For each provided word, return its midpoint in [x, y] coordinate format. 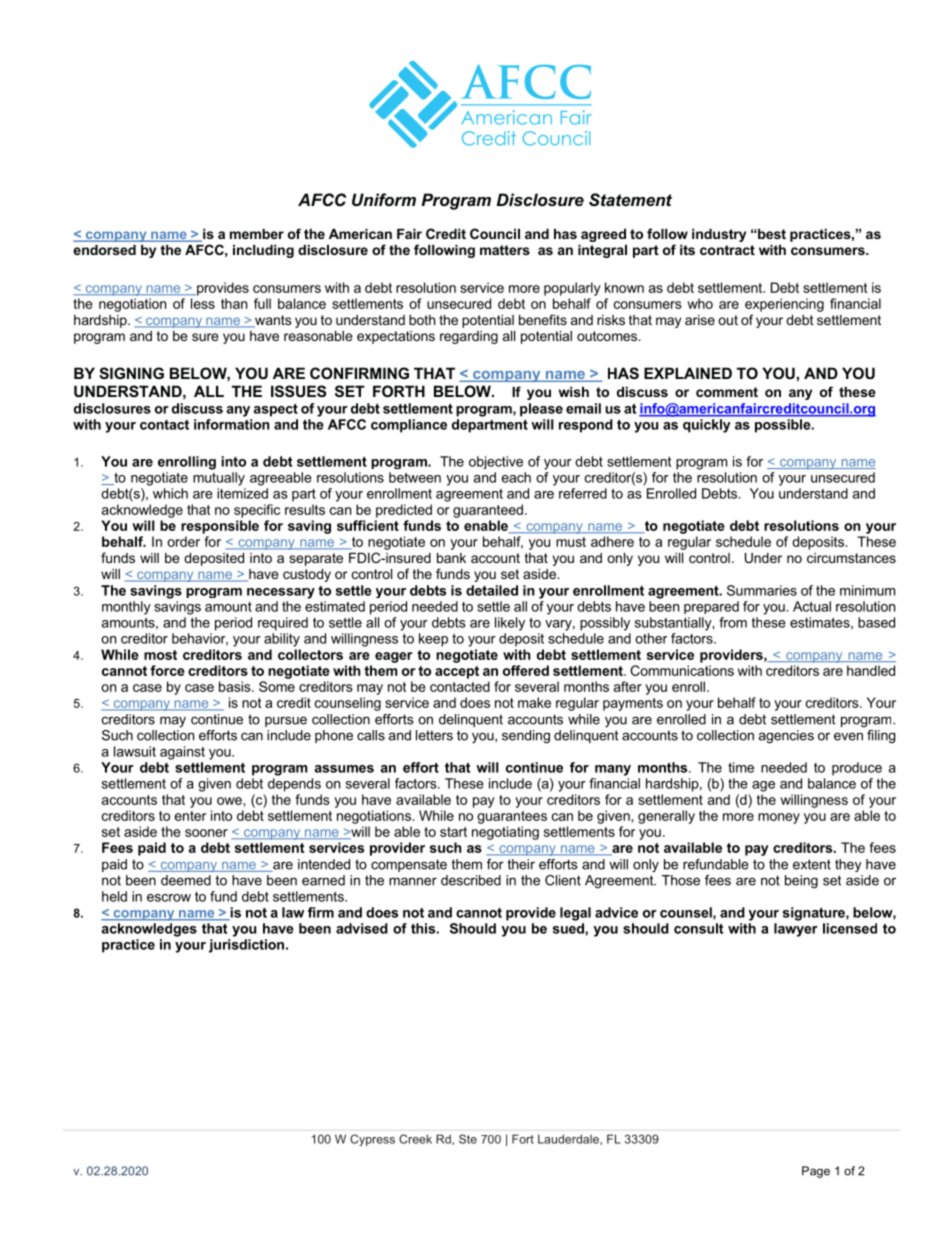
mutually [219, 479]
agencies [786, 737]
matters [505, 250]
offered [526, 670]
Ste [468, 1139]
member [257, 234]
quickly [706, 426]
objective [496, 462]
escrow [169, 898]
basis [236, 686]
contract [727, 250]
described [471, 880]
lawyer [796, 930]
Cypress [372, 1140]
